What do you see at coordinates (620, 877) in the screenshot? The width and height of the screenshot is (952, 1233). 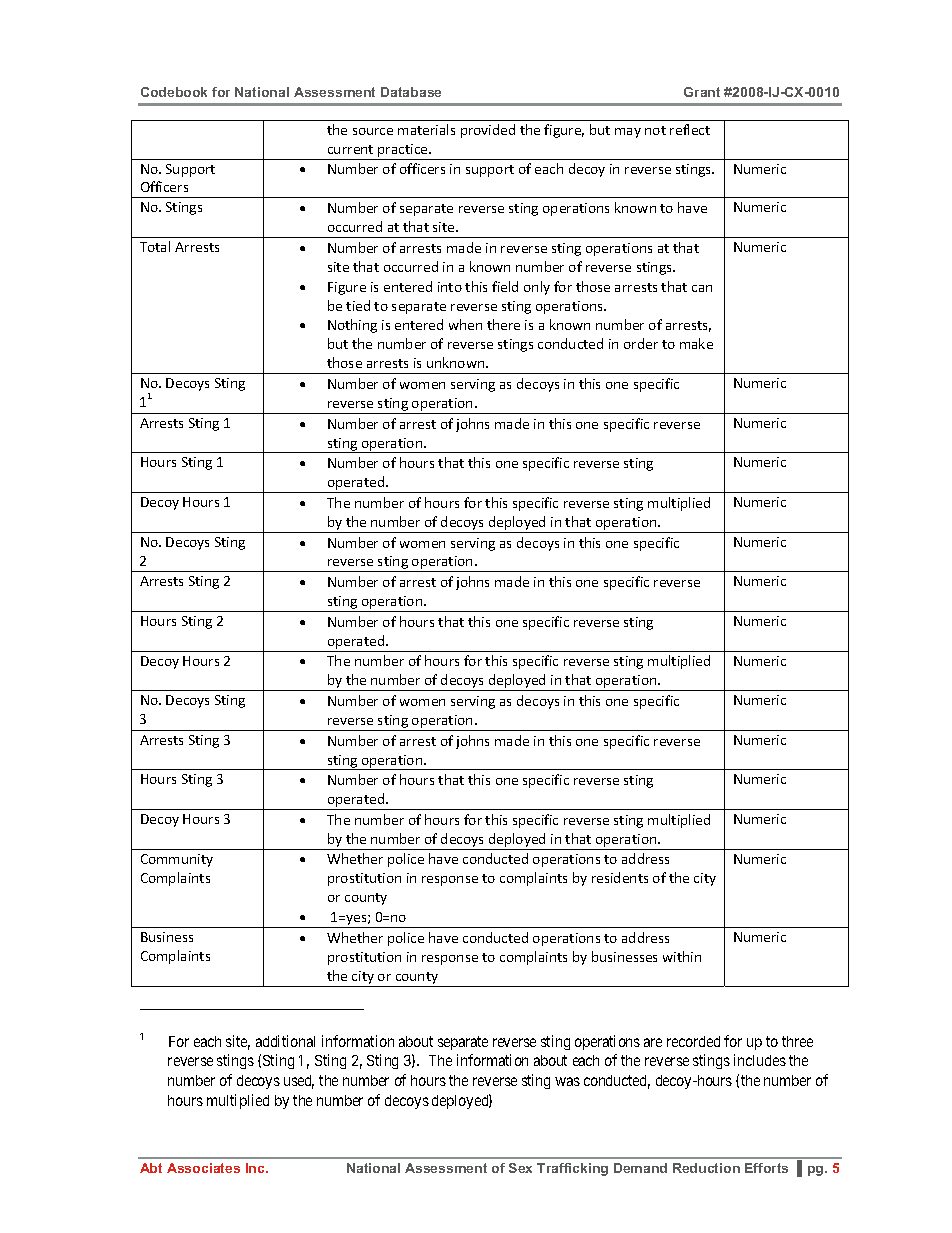 I see `residents` at bounding box center [620, 877].
